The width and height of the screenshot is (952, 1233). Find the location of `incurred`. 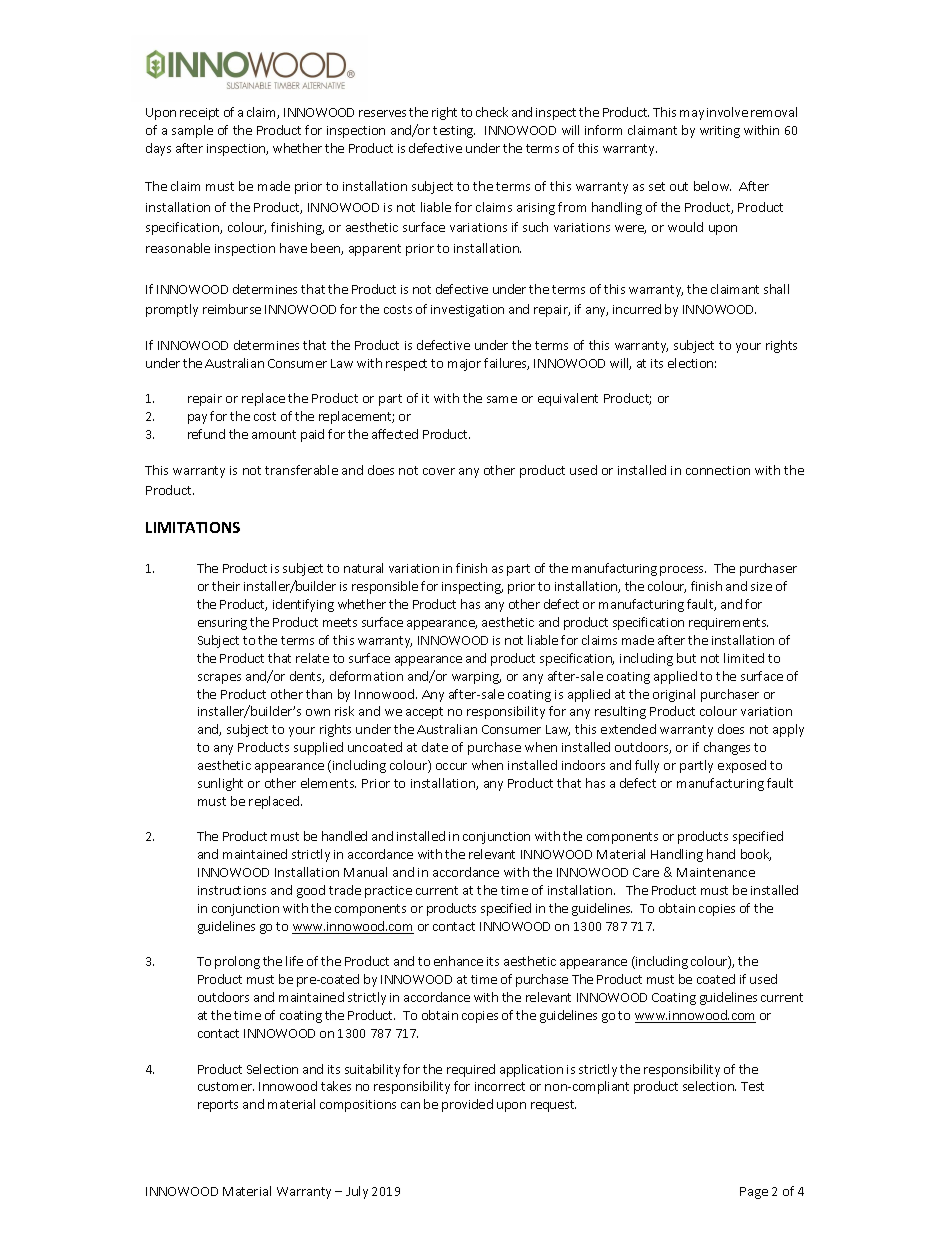

incurred is located at coordinates (637, 309).
